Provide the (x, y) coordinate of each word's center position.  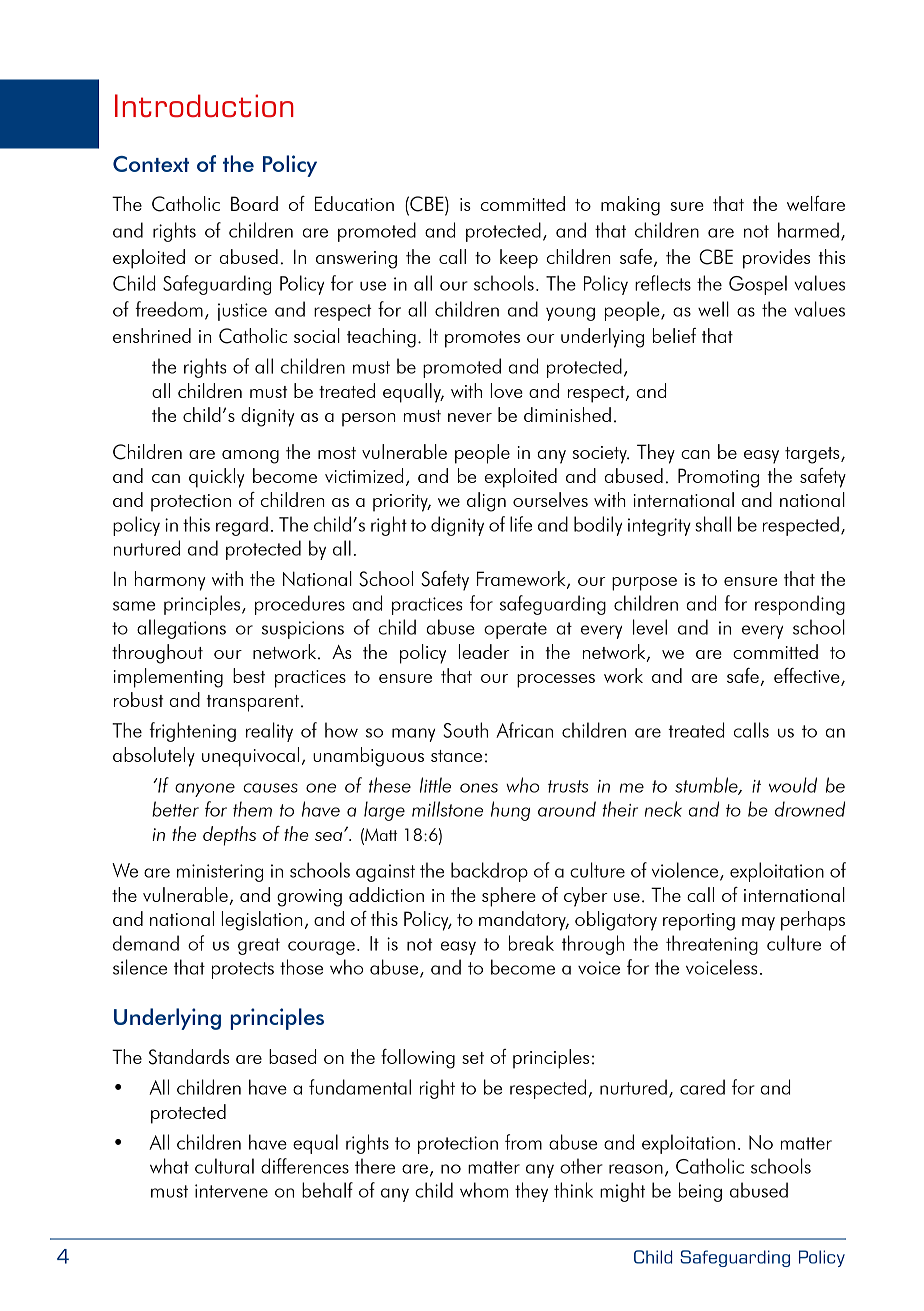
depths (229, 836)
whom (484, 1190)
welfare (816, 203)
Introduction (204, 105)
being (700, 1192)
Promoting (718, 478)
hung (510, 811)
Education (354, 203)
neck (663, 809)
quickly (216, 478)
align (486, 502)
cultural (224, 1166)
